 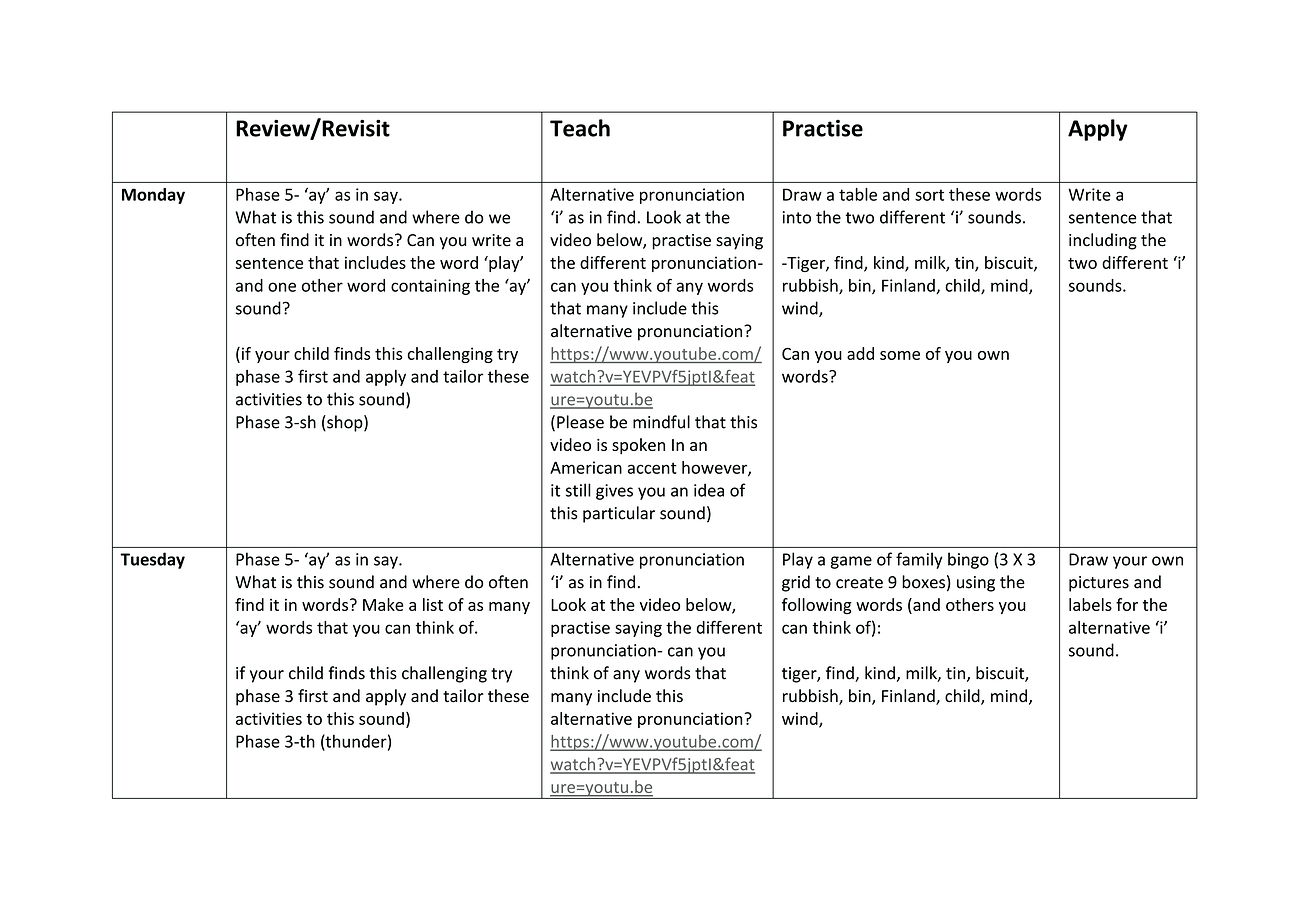 What do you see at coordinates (153, 196) in the page?
I see `Monday` at bounding box center [153, 196].
